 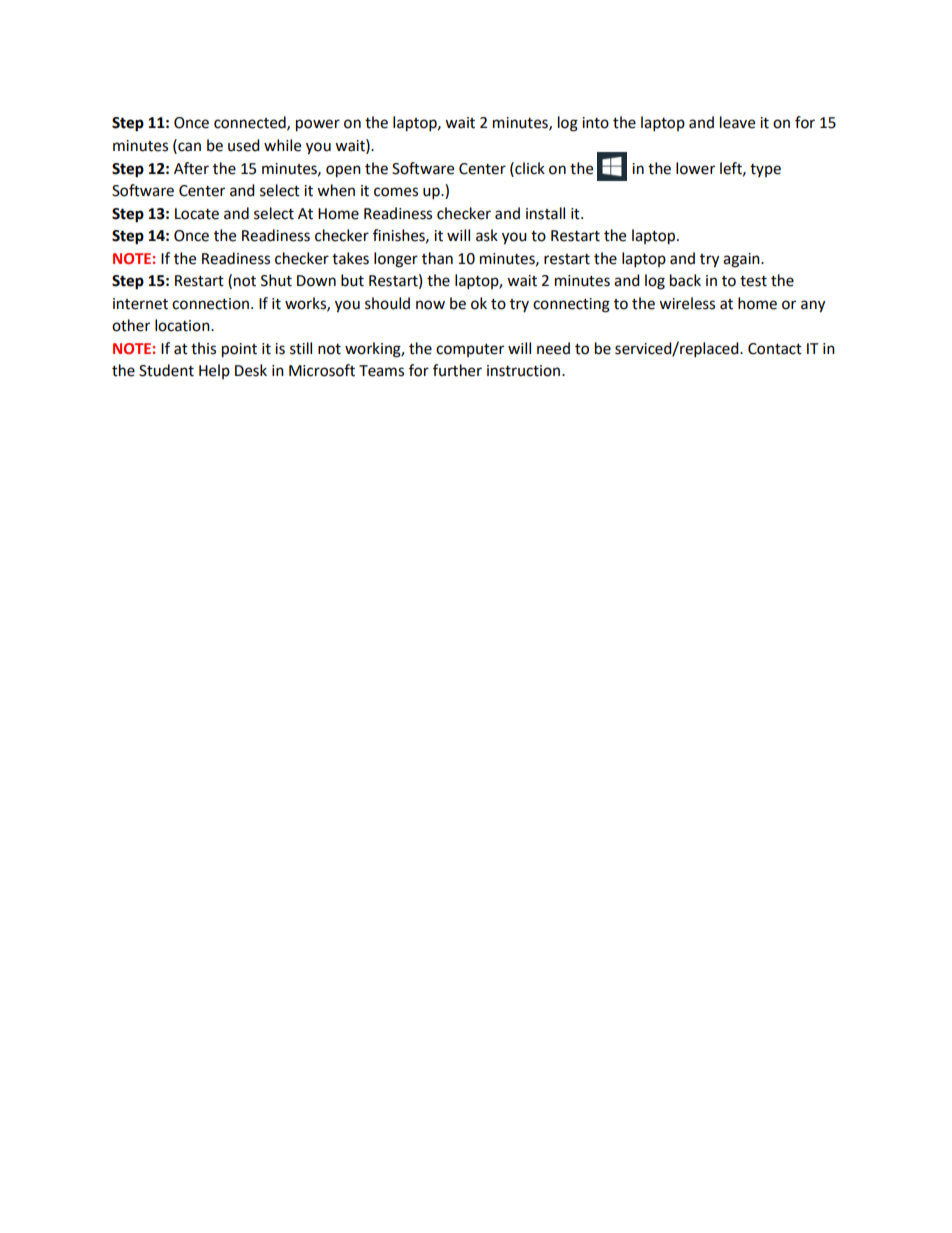 I want to click on takes, so click(x=350, y=258).
